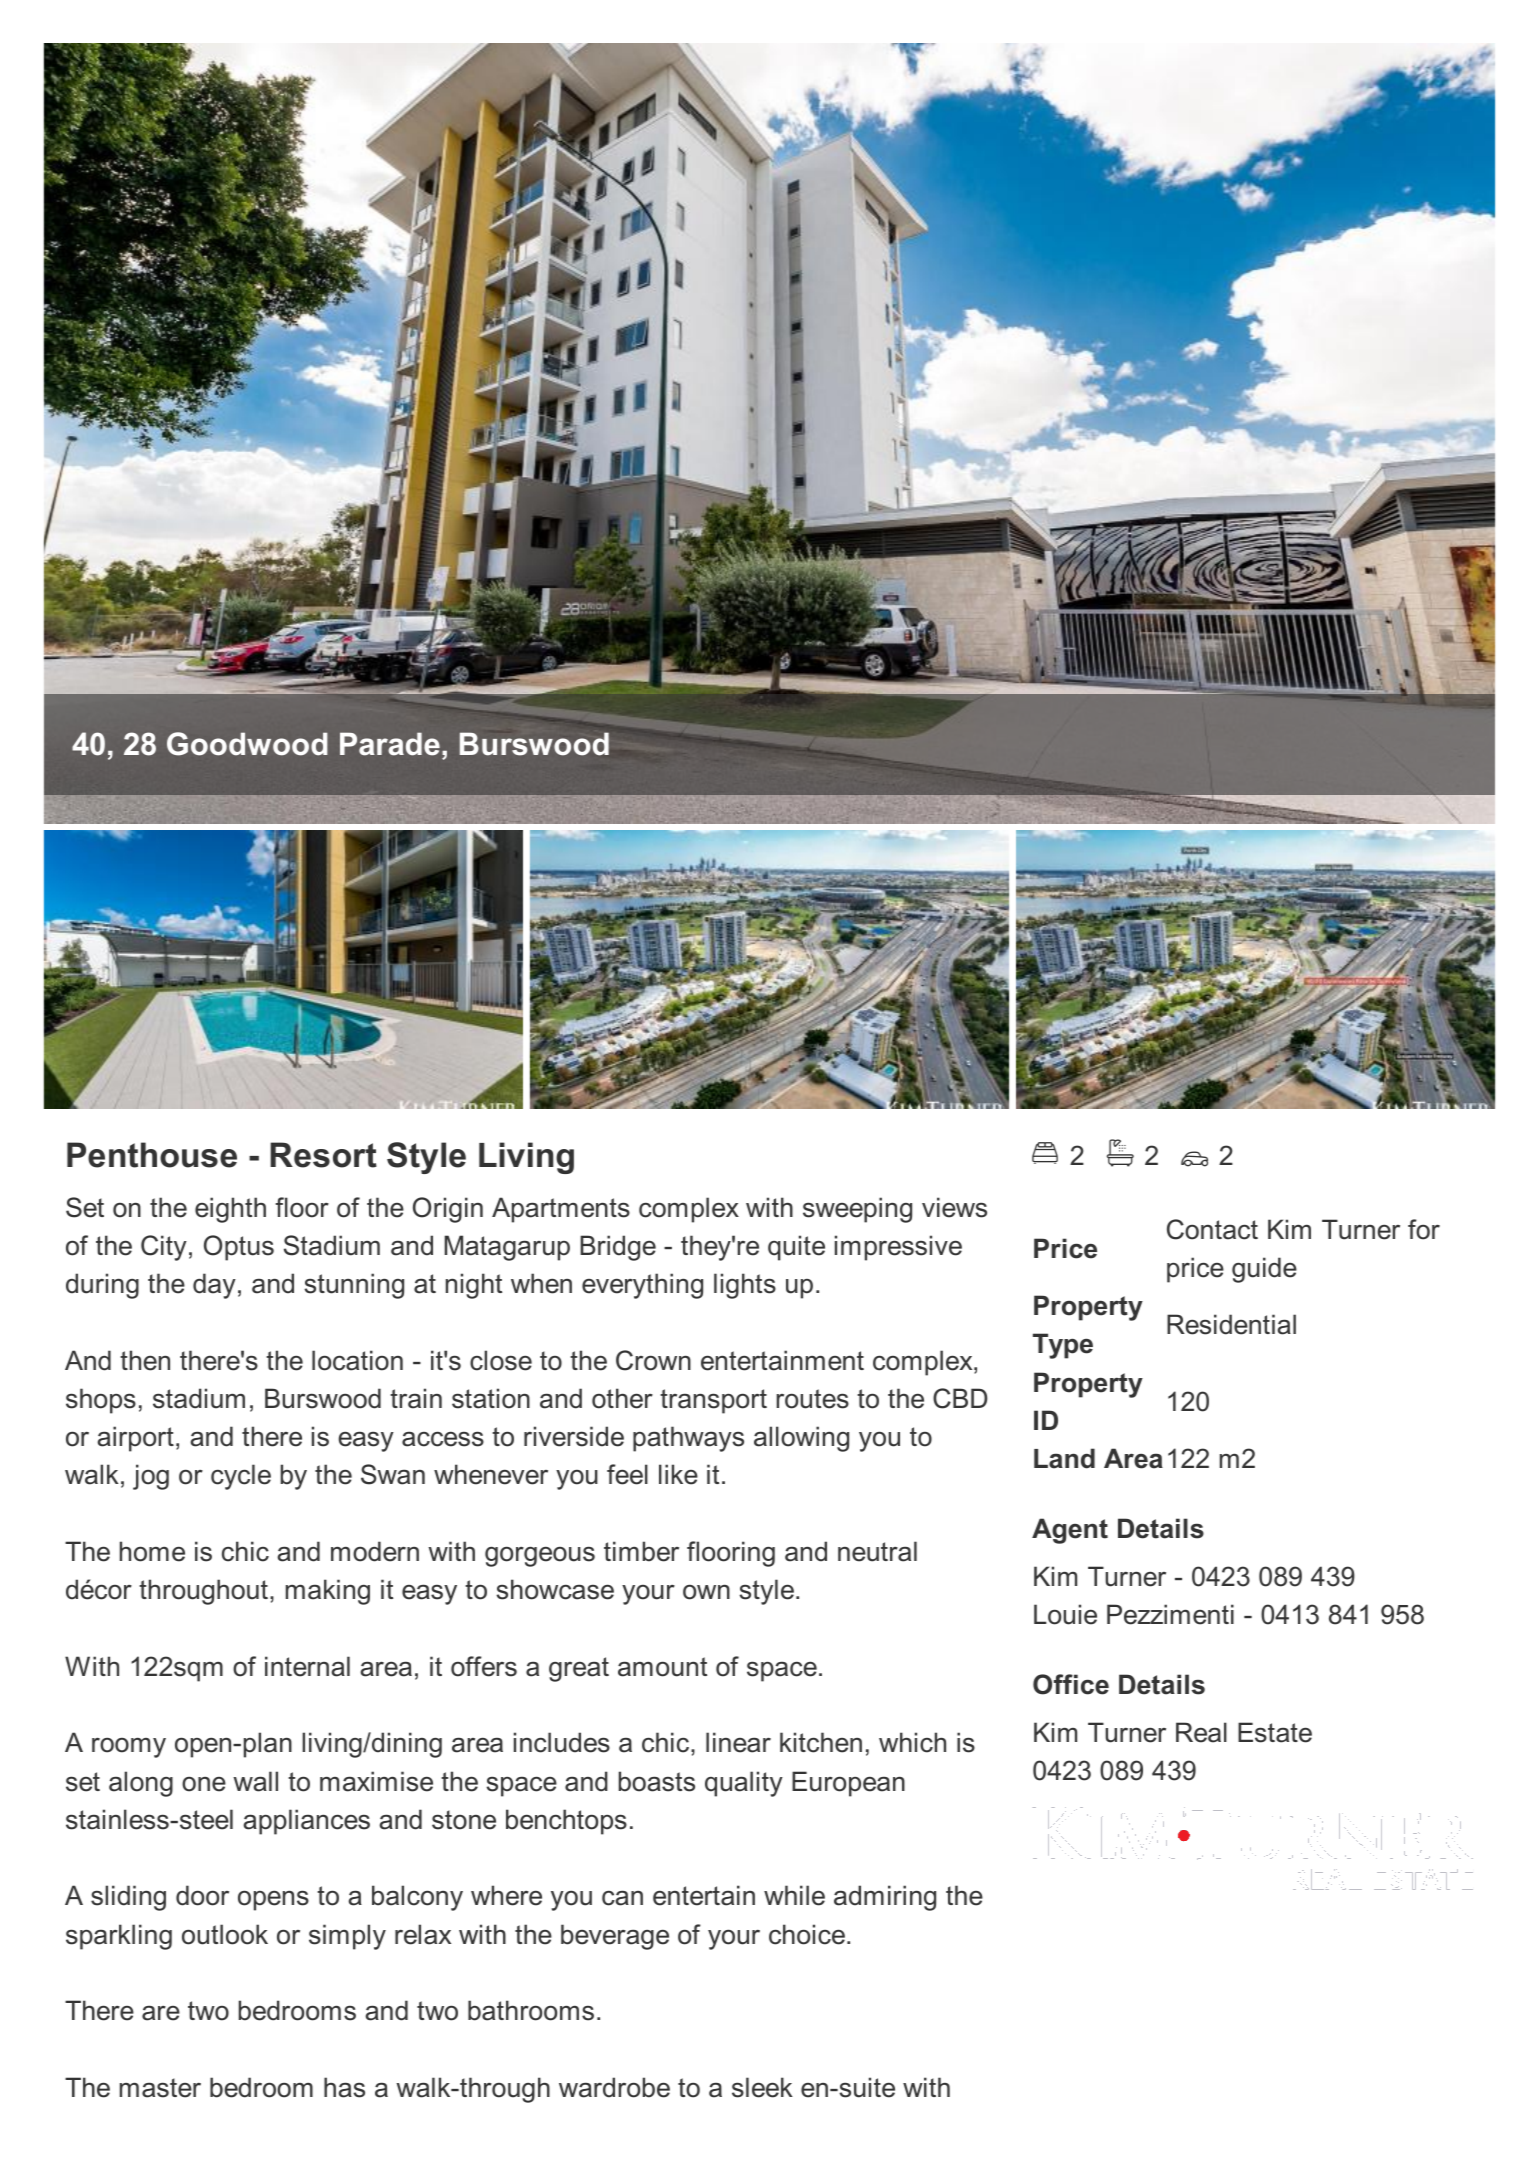  Describe the element at coordinates (241, 1477) in the page. I see `cycle` at that location.
